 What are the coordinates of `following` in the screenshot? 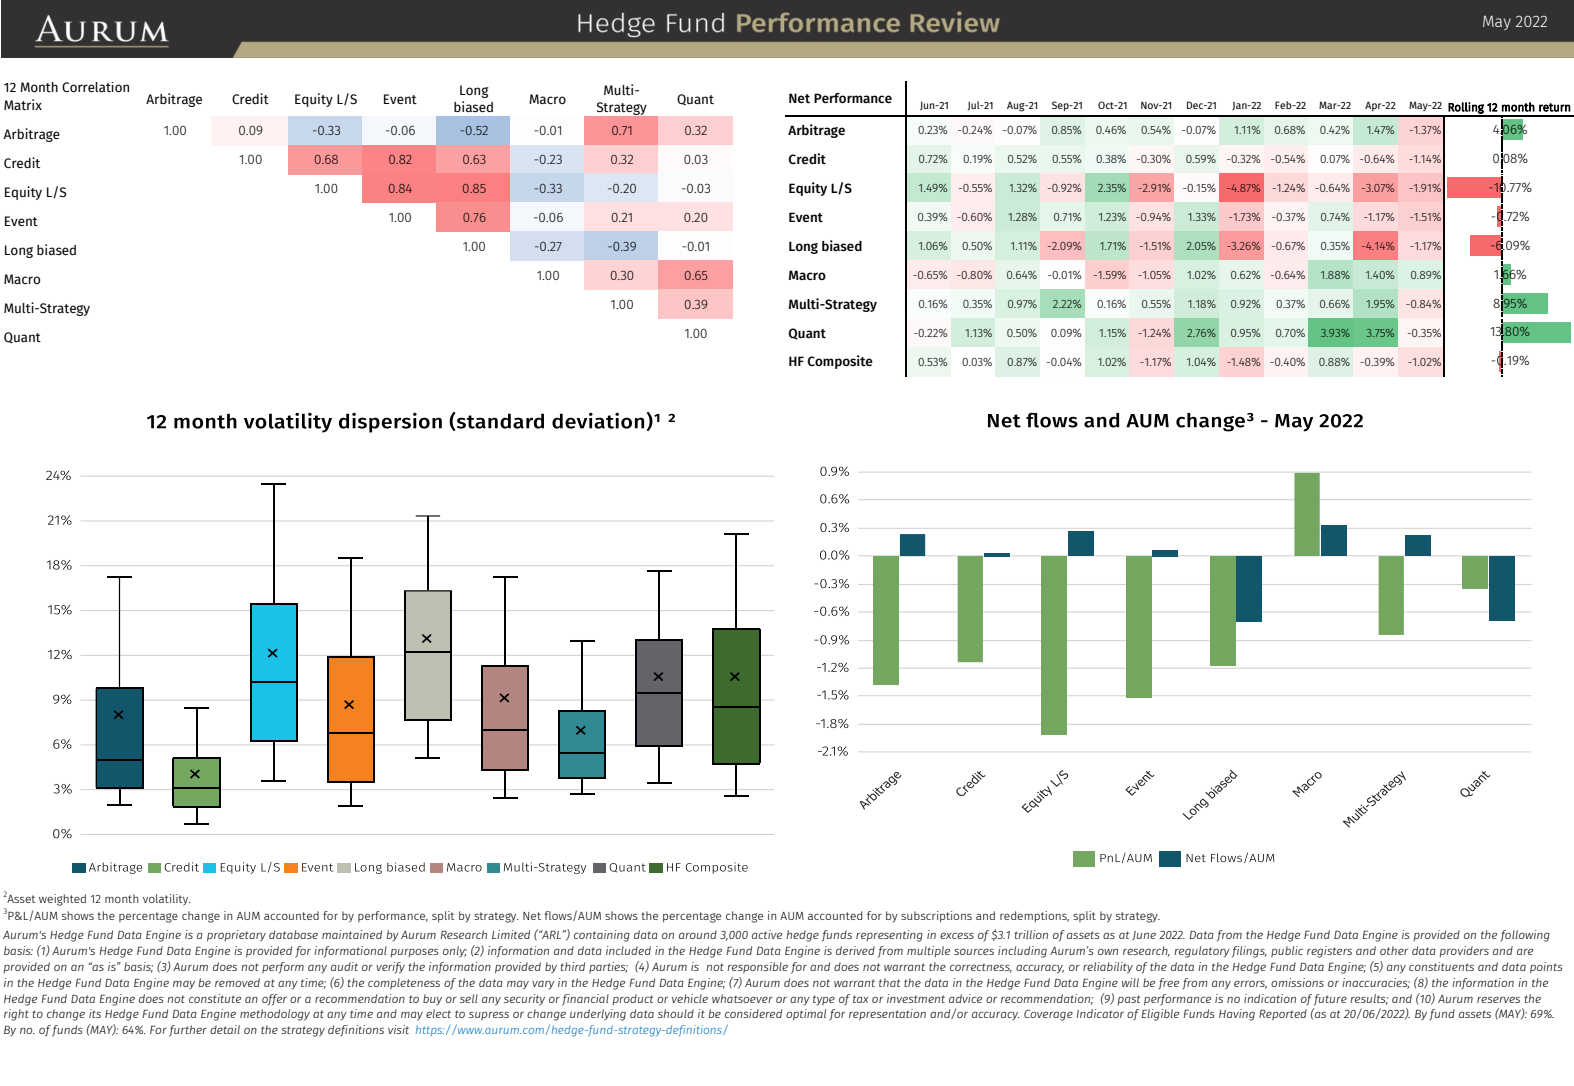 It's located at (1525, 936).
